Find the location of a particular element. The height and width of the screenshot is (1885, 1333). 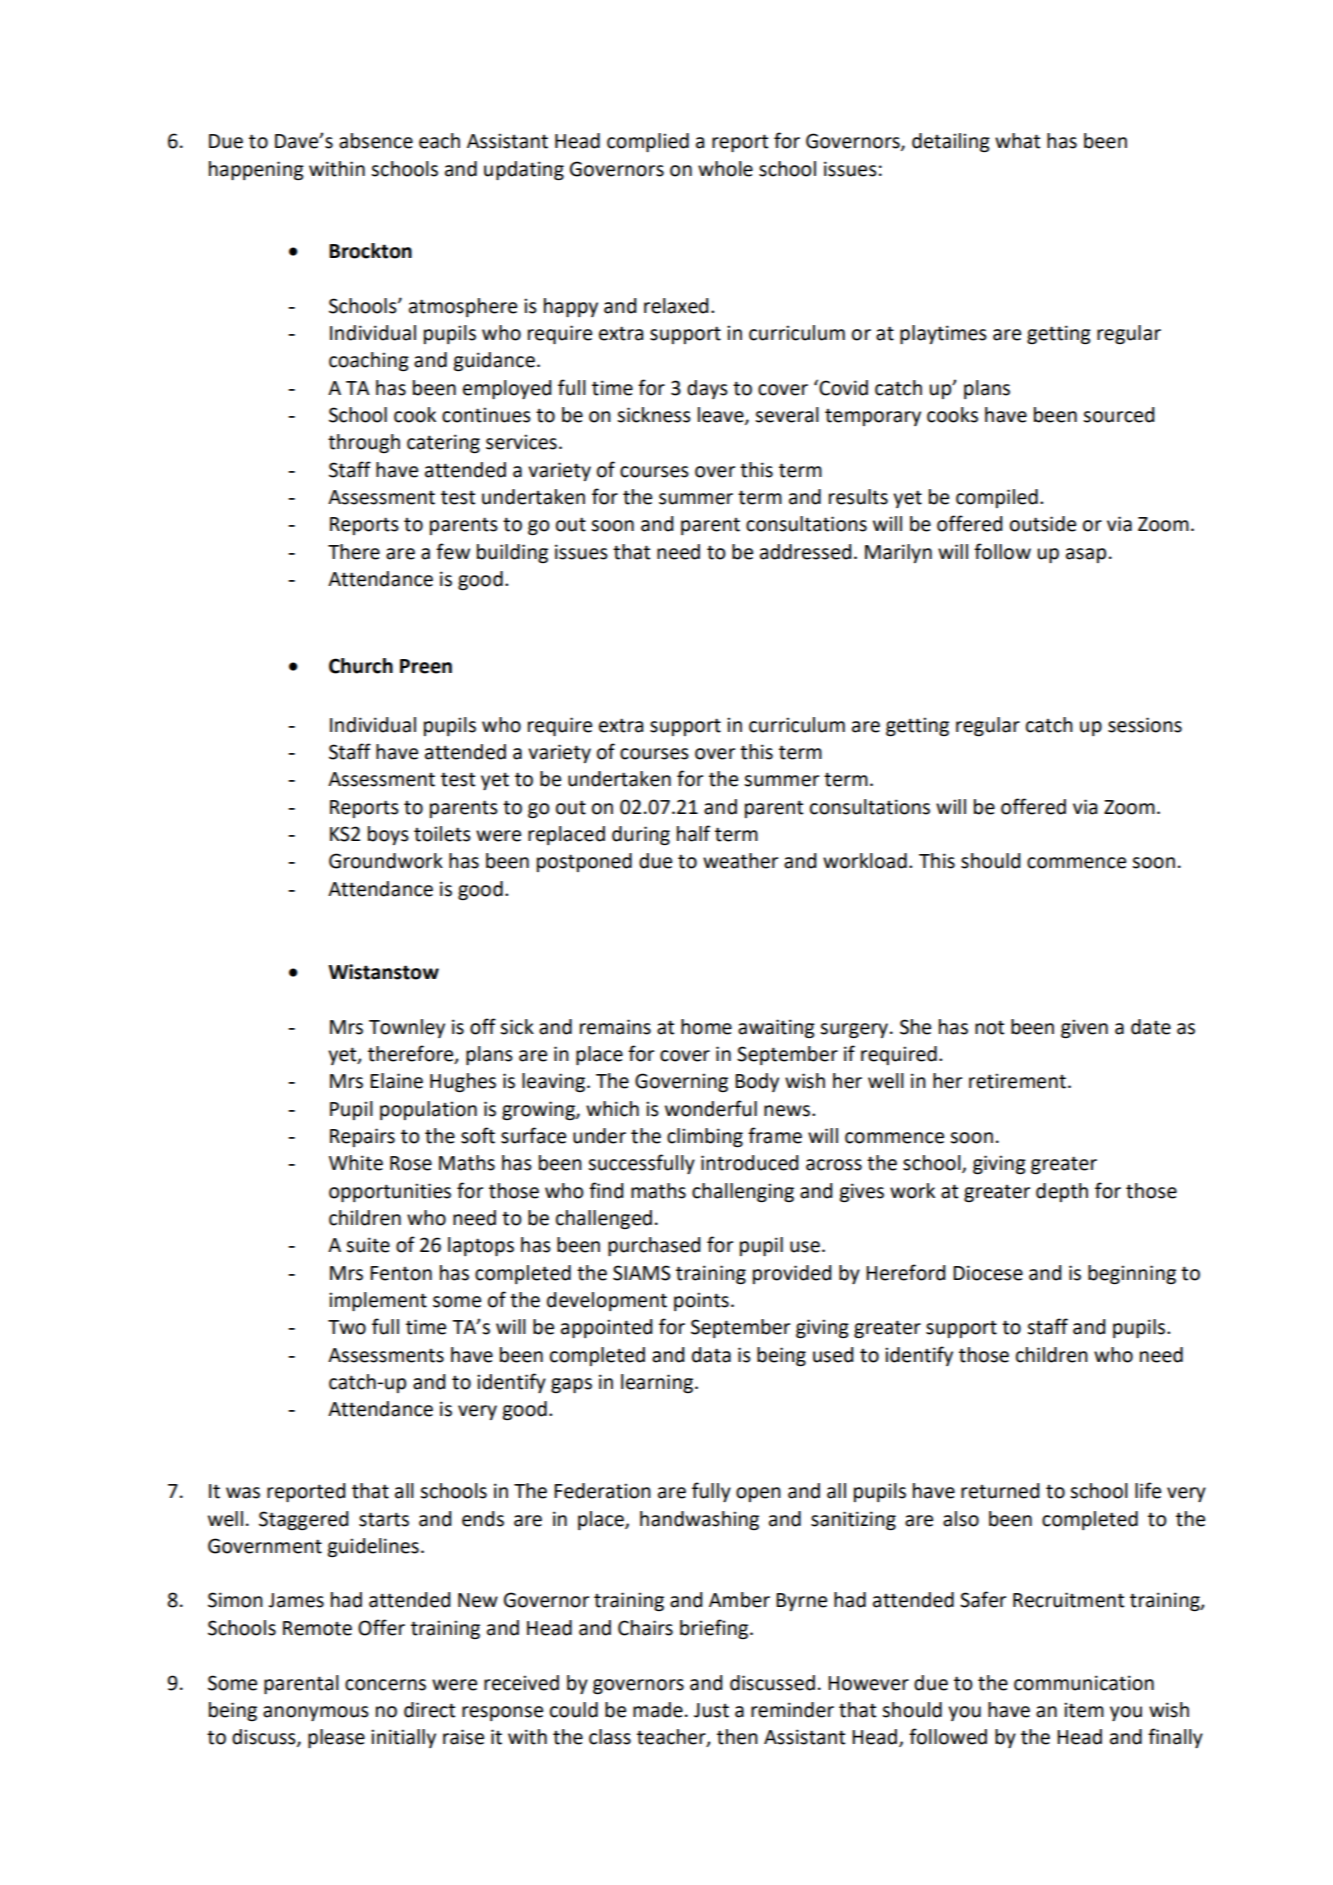

weather is located at coordinates (740, 861).
